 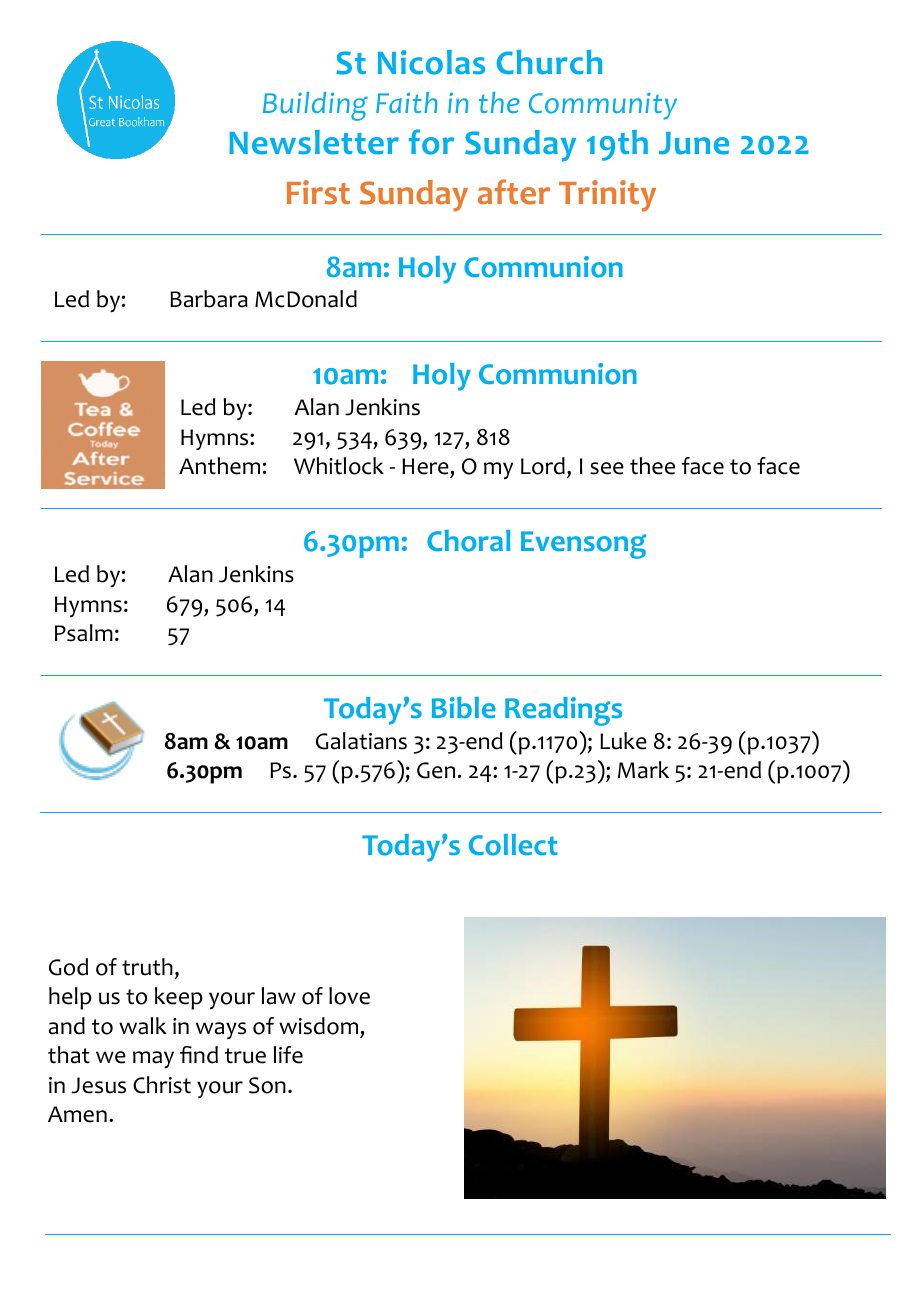 I want to click on Building, so click(x=315, y=106).
